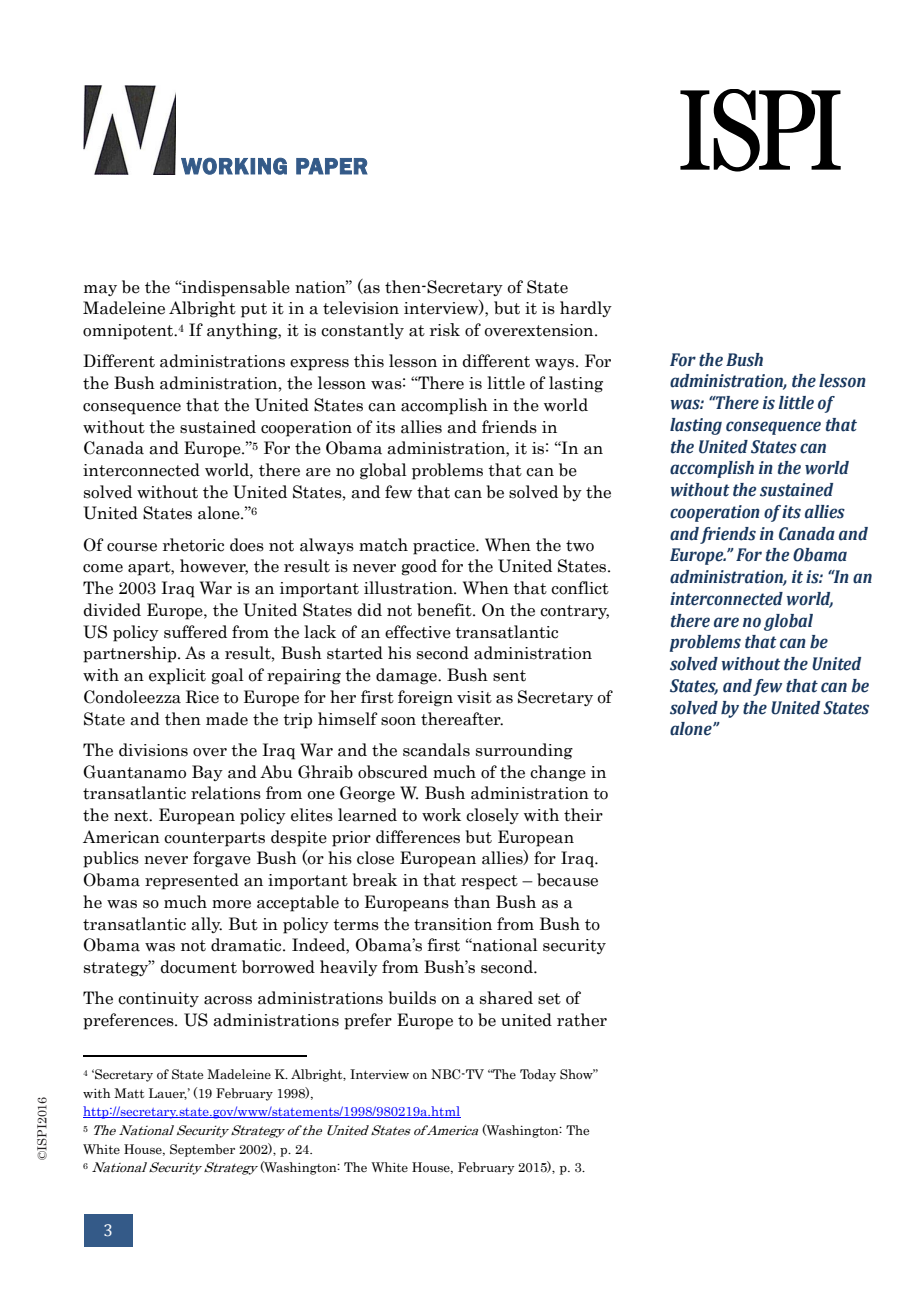 The width and height of the screenshot is (924, 1308). What do you see at coordinates (331, 166) in the screenshot?
I see `PAPER` at bounding box center [331, 166].
